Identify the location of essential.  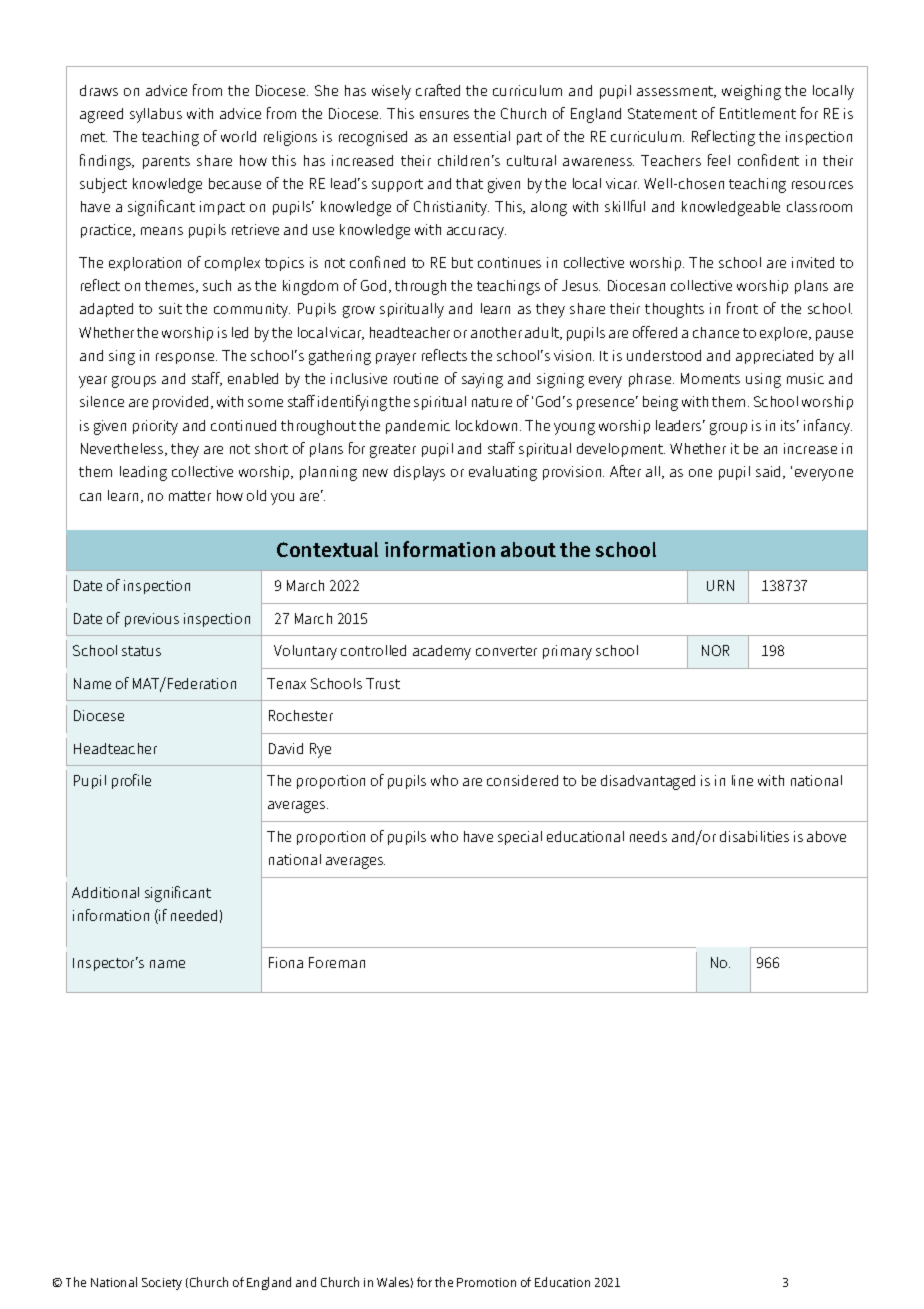
(482, 136).
